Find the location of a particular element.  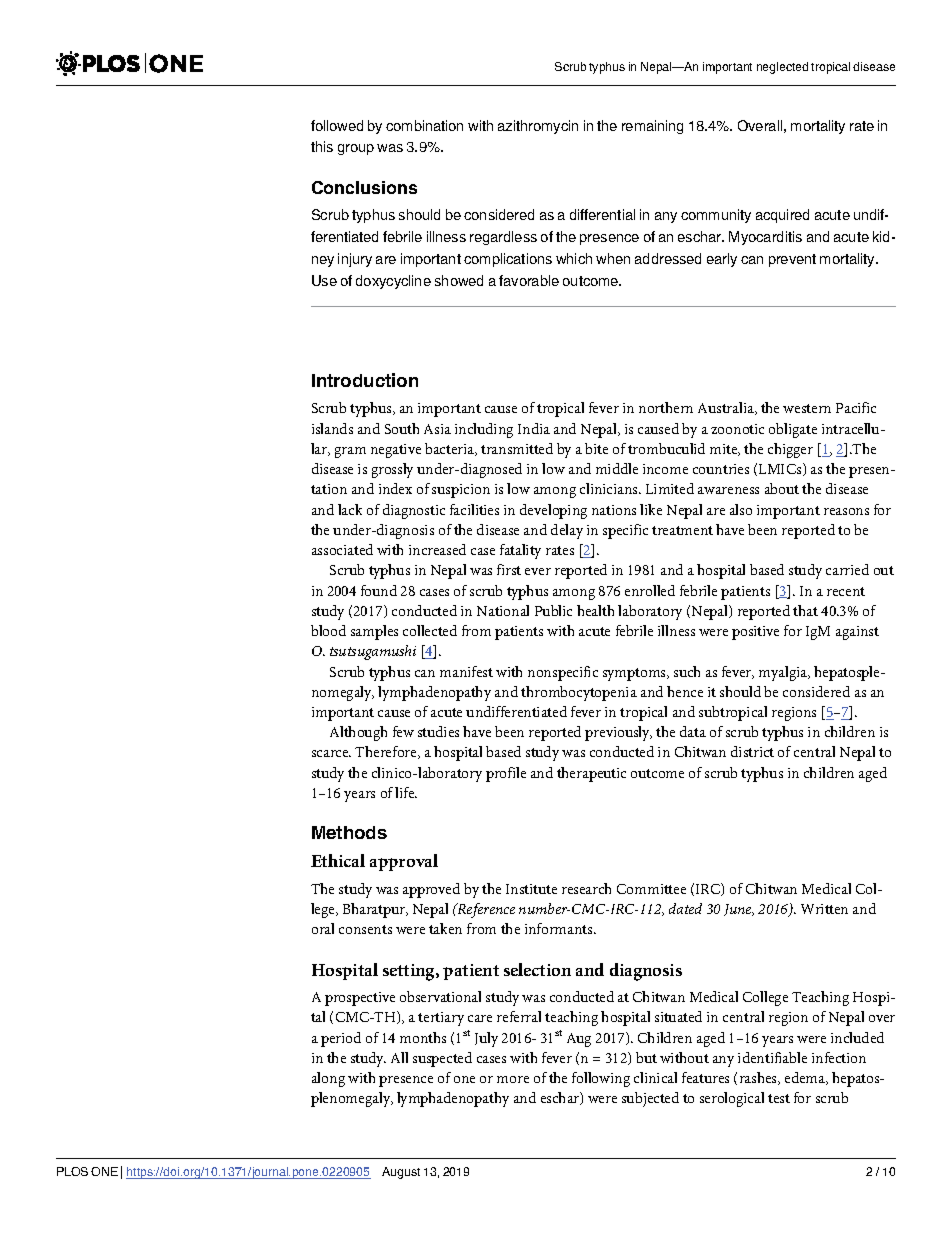

combination is located at coordinates (424, 125).
